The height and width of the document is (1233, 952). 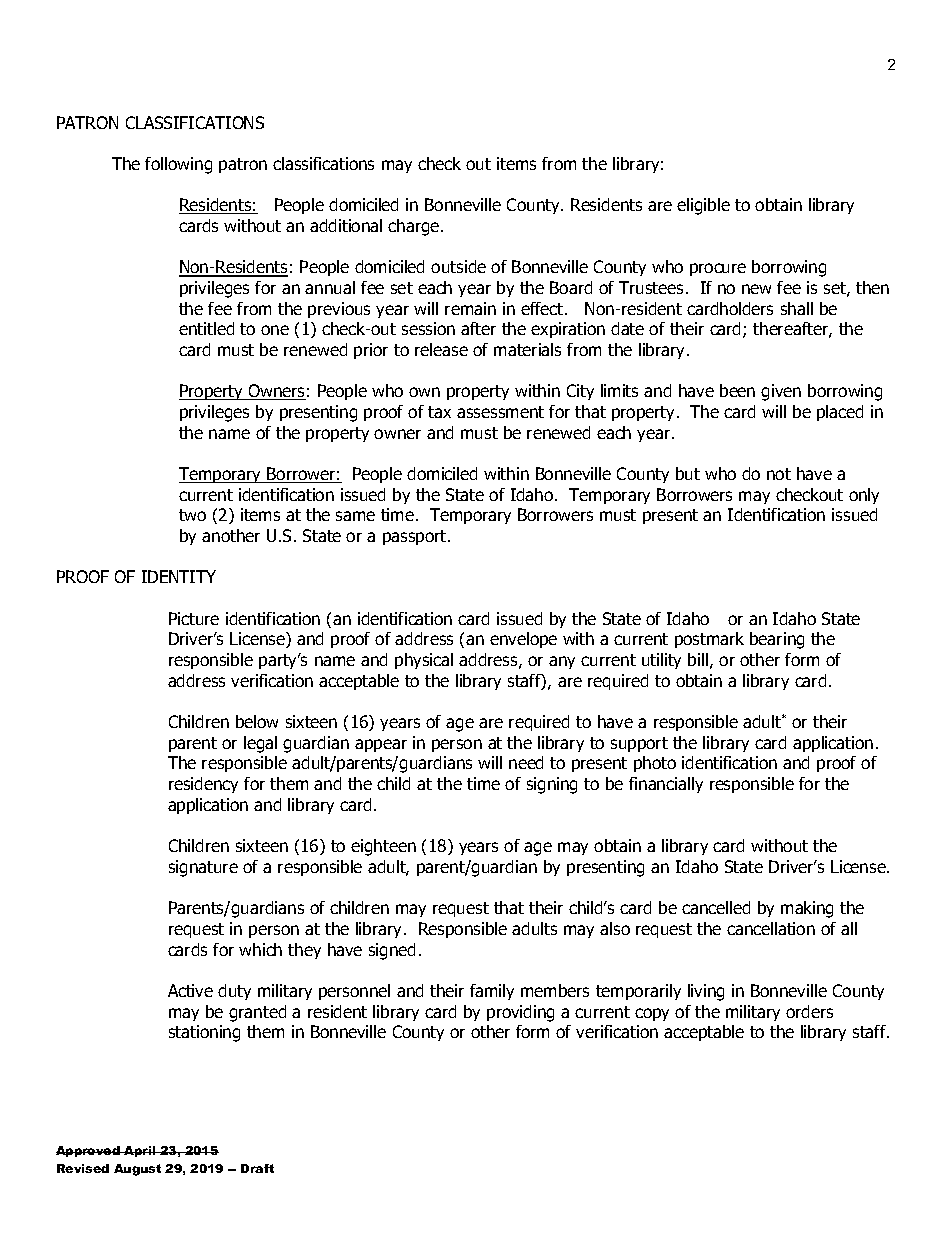 What do you see at coordinates (500, 412) in the document?
I see `assessment` at bounding box center [500, 412].
